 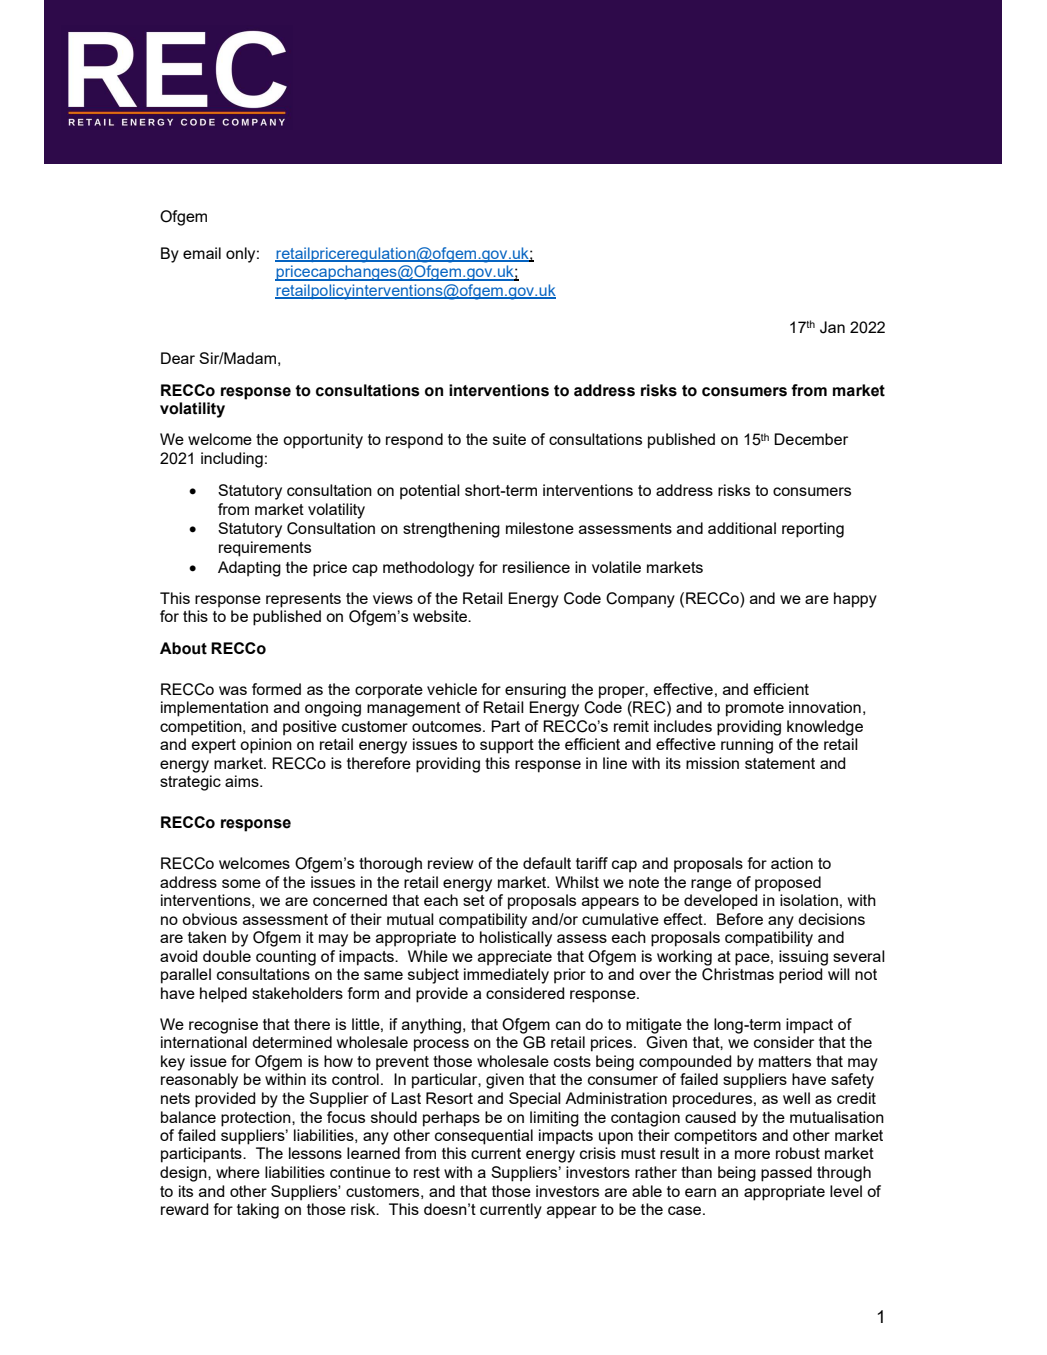 I want to click on issuing, so click(x=803, y=958).
